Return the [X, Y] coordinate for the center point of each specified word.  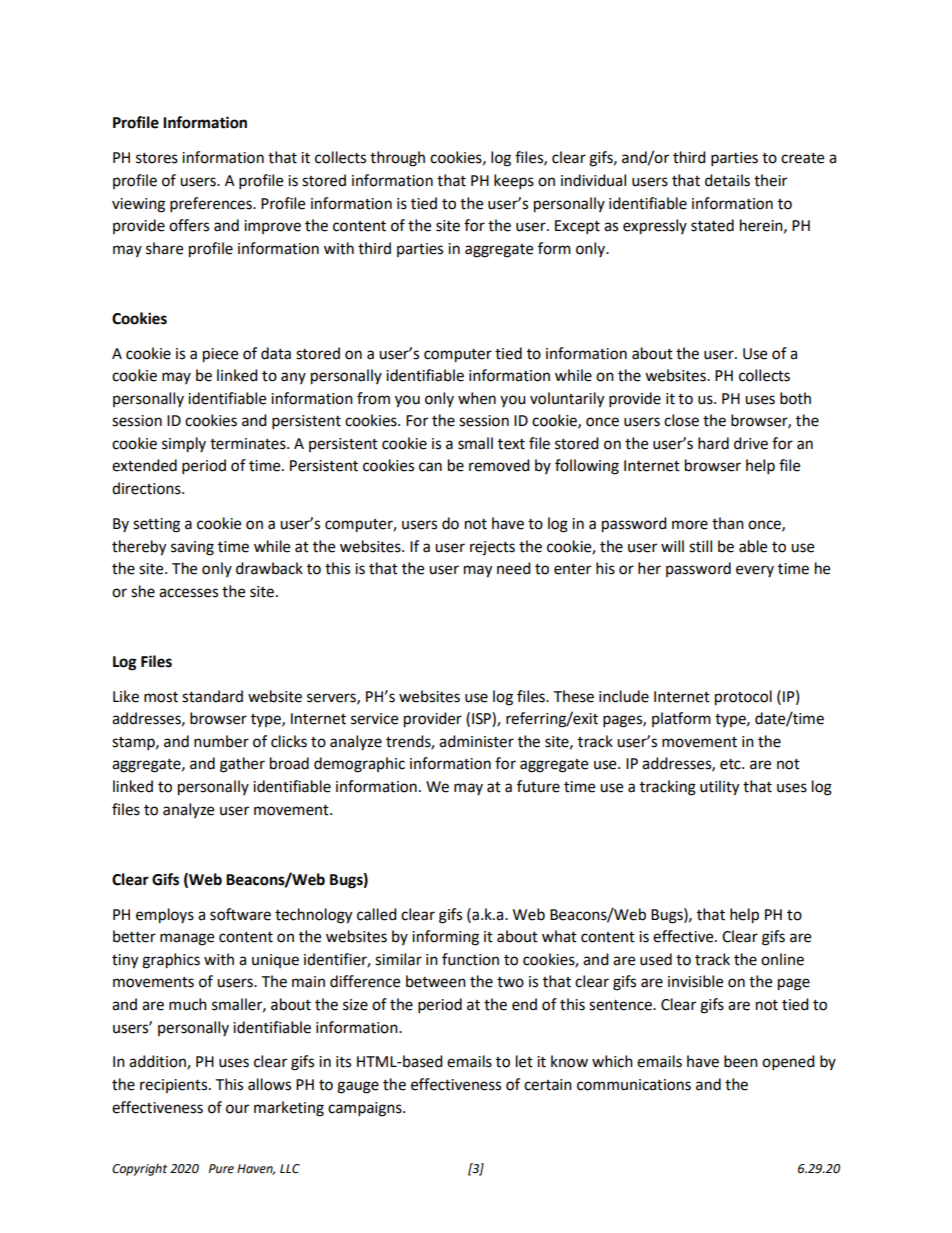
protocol [743, 698]
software [240, 914]
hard [713, 443]
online [782, 959]
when [477, 398]
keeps [514, 182]
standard [212, 696]
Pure [221, 1169]
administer [476, 741]
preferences [212, 205]
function [470, 959]
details [727, 180]
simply [184, 445]
